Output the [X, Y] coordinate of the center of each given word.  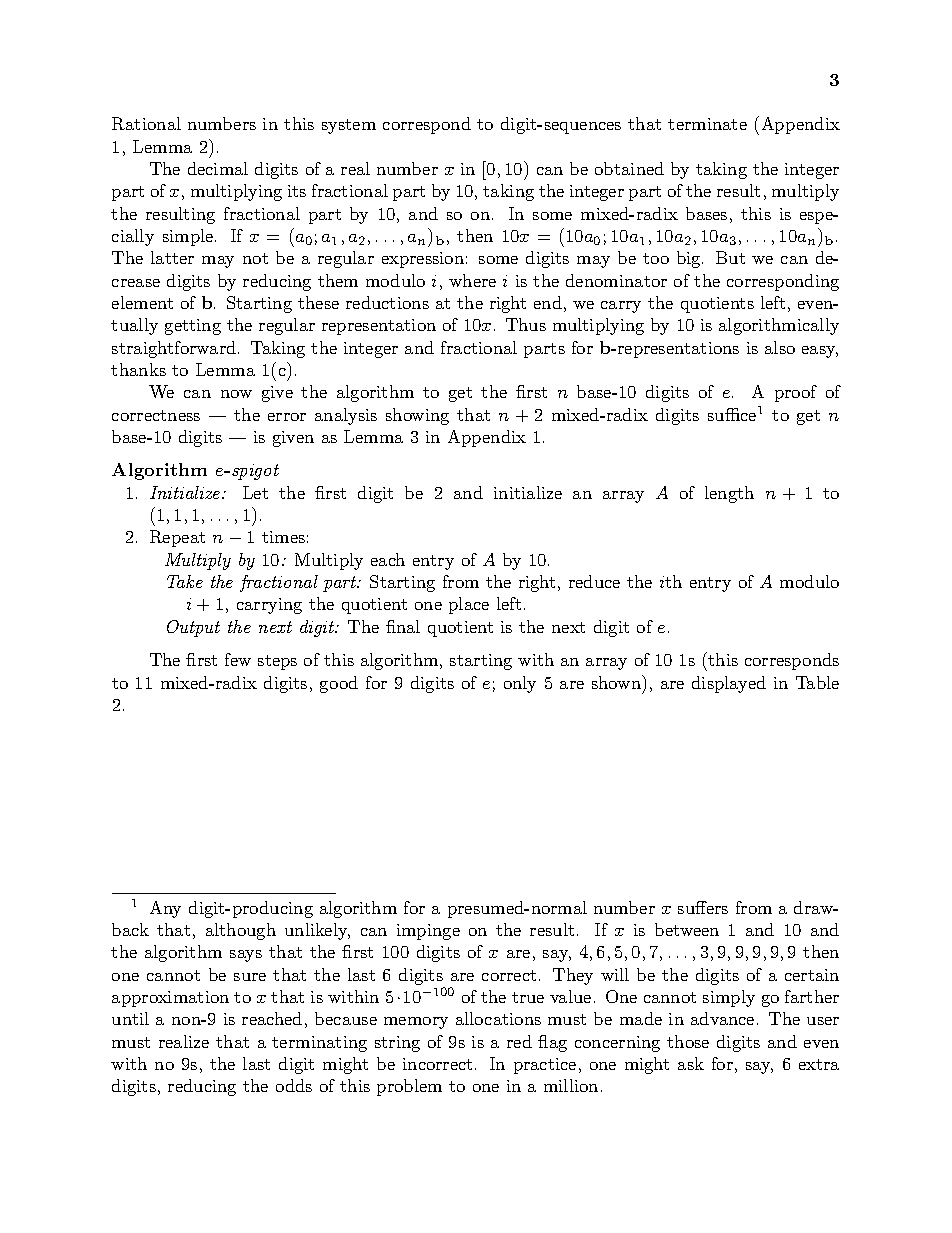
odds [294, 1085]
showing [417, 416]
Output [193, 628]
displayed [729, 684]
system [349, 126]
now [236, 394]
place [469, 605]
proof [796, 393]
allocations [498, 1018]
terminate [707, 124]
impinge [428, 932]
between [687, 929]
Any [165, 909]
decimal [218, 168]
